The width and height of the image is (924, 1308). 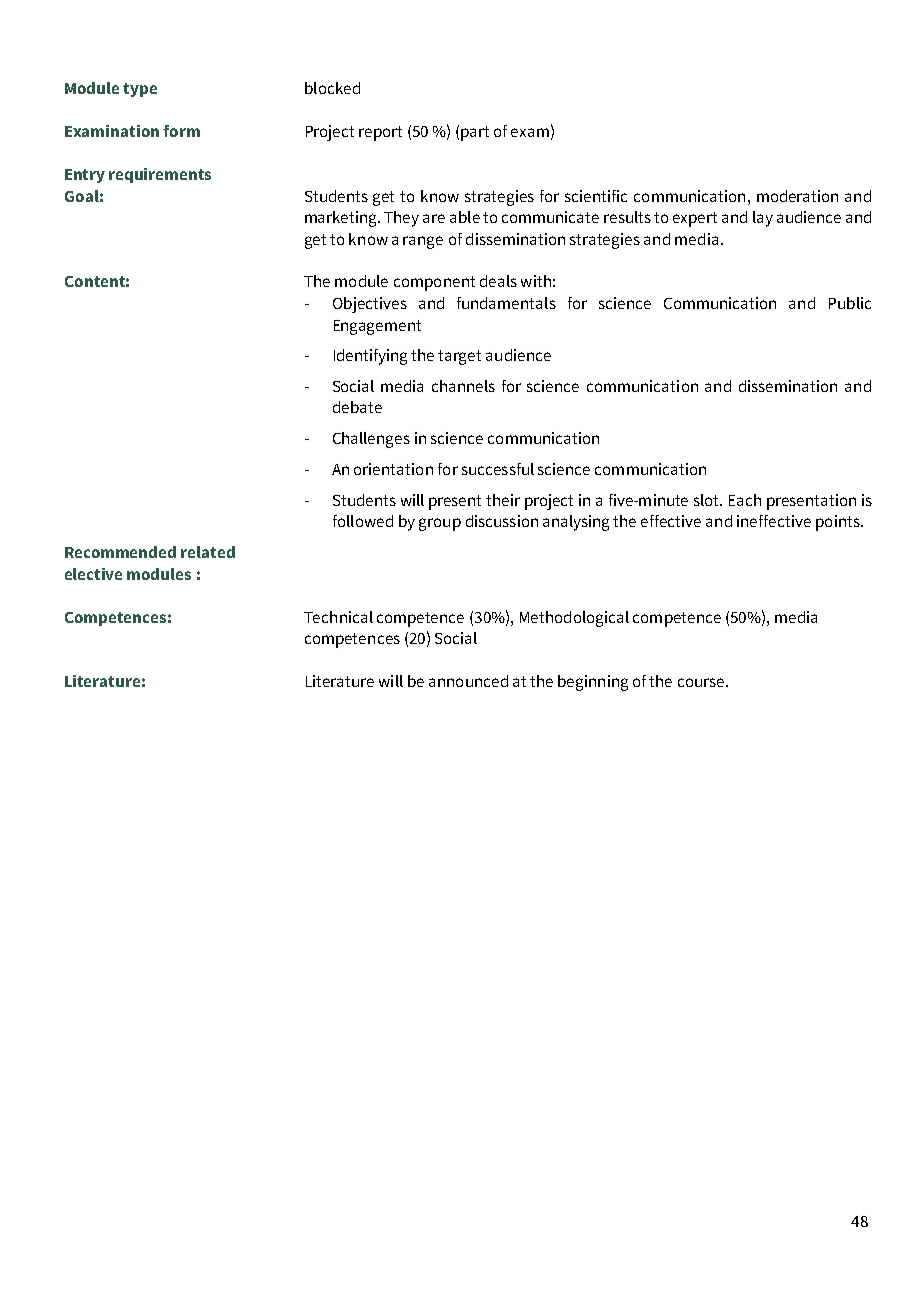 I want to click on Objectives, so click(x=370, y=305).
